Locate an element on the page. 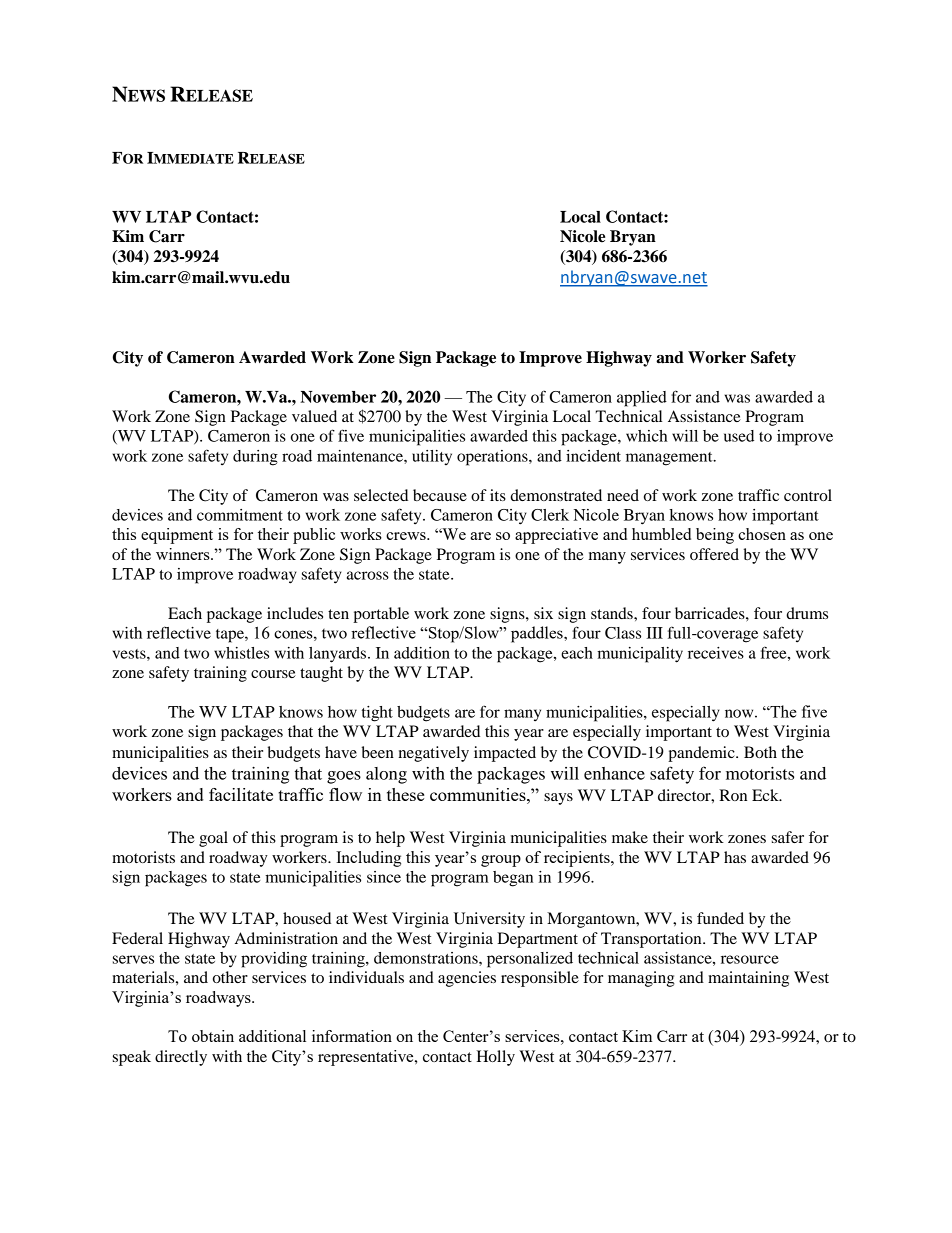  course is located at coordinates (273, 674).
